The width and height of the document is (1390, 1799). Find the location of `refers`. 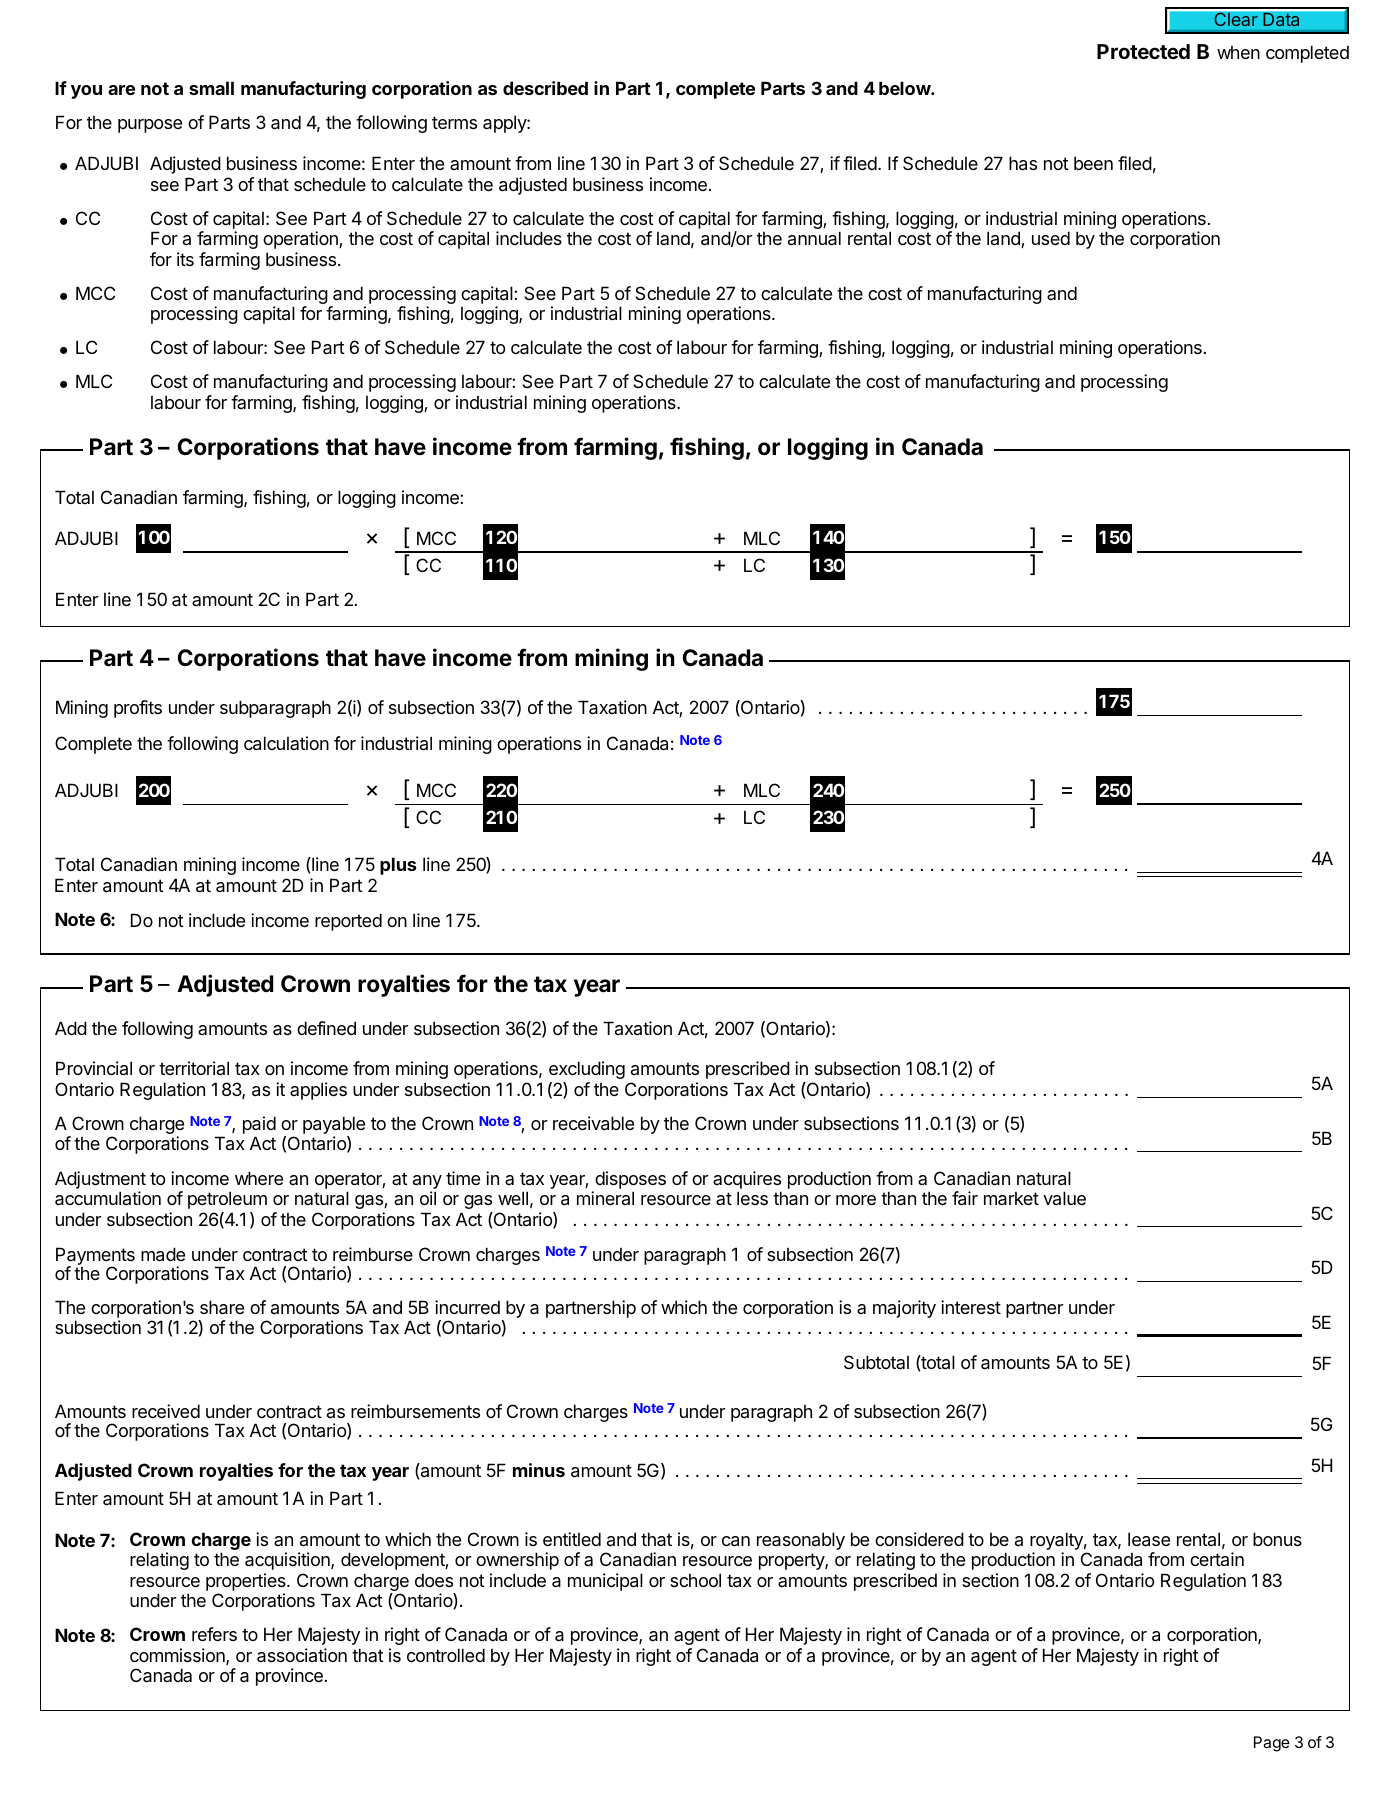

refers is located at coordinates (214, 1634).
